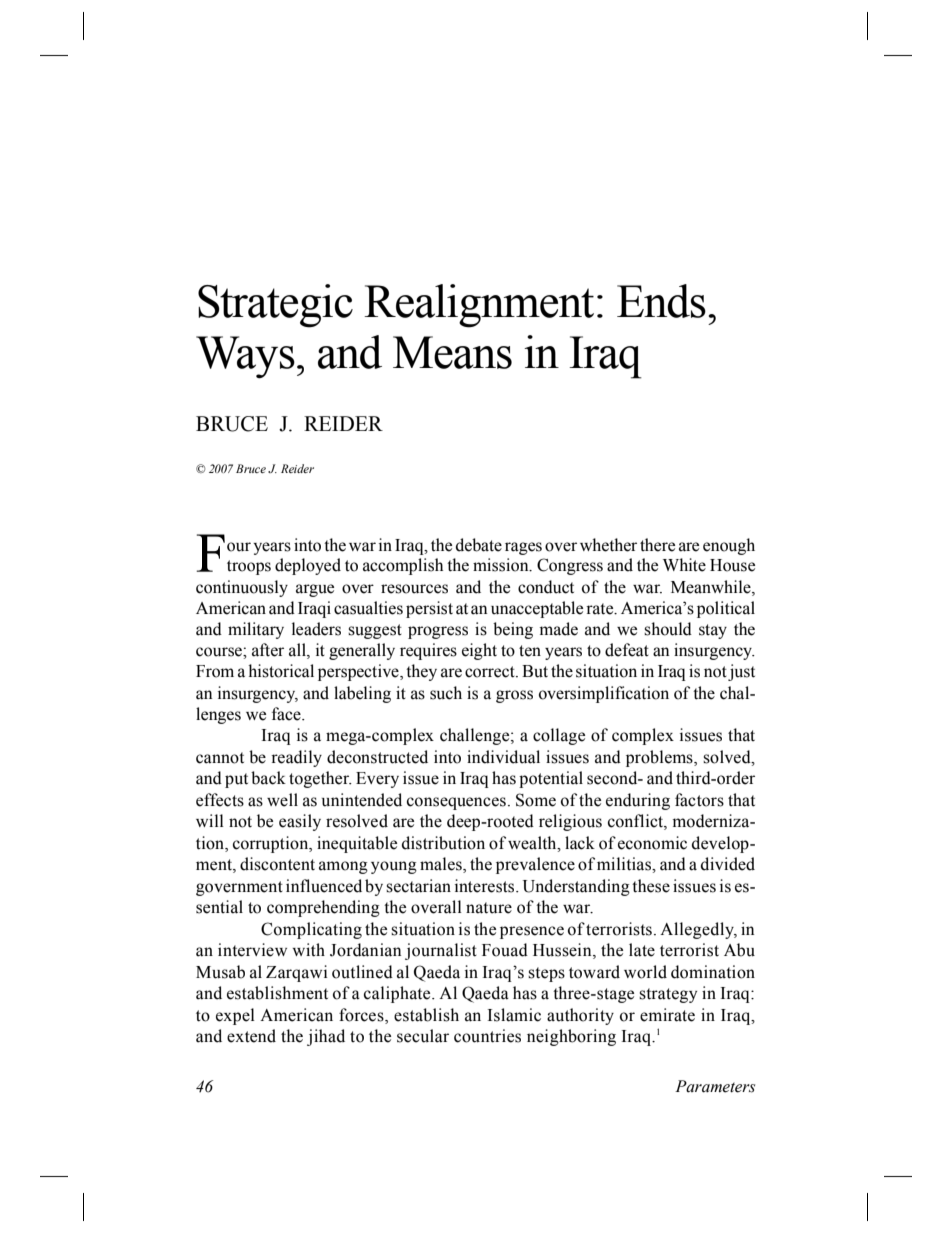 The image size is (952, 1233). I want to click on White, so click(684, 565).
